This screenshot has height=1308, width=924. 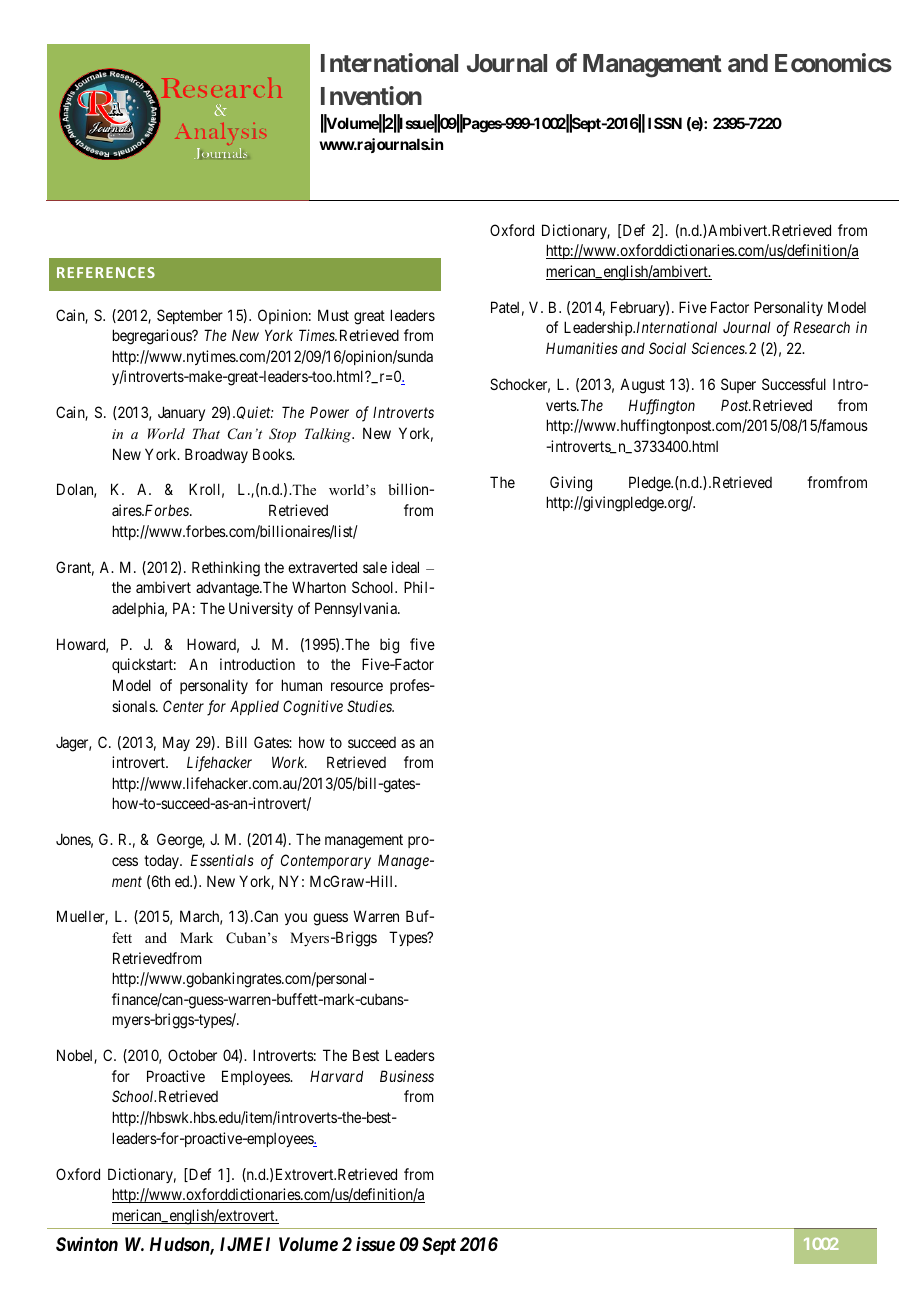 I want to click on Swinton, so click(x=87, y=1244).
